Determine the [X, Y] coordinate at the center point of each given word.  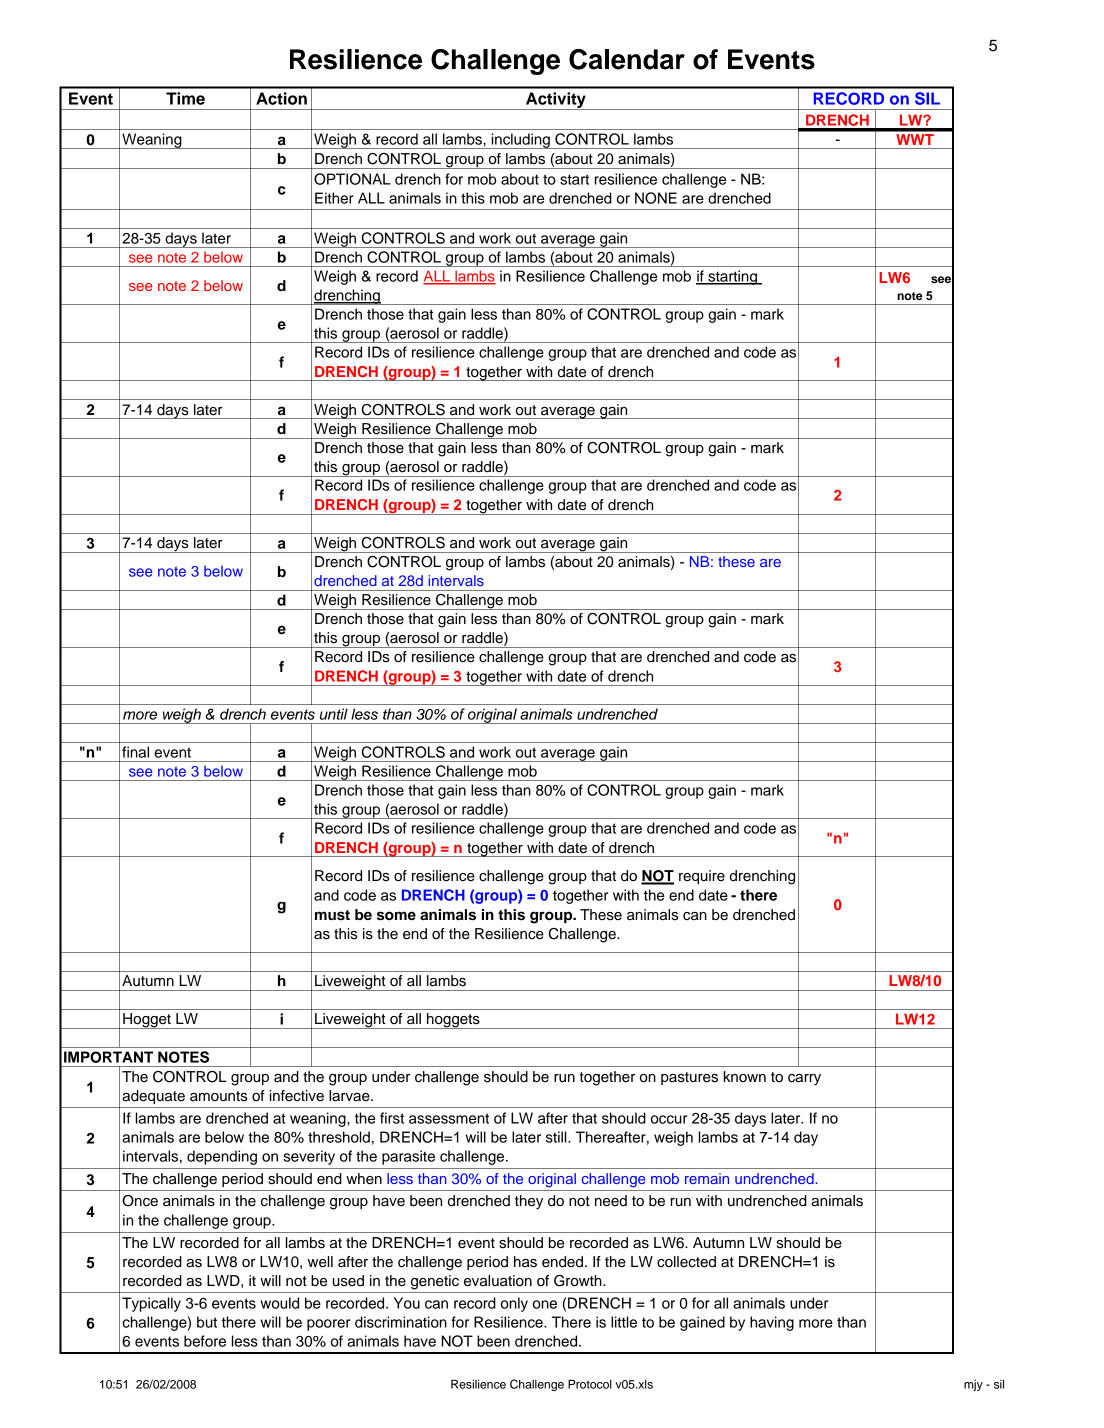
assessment [449, 1118]
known [745, 1076]
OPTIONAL [352, 179]
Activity [556, 101]
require [702, 877]
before [205, 1341]
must [332, 915]
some [396, 916]
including [520, 141]
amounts [218, 1096]
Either [334, 198]
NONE [656, 198]
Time [185, 98]
